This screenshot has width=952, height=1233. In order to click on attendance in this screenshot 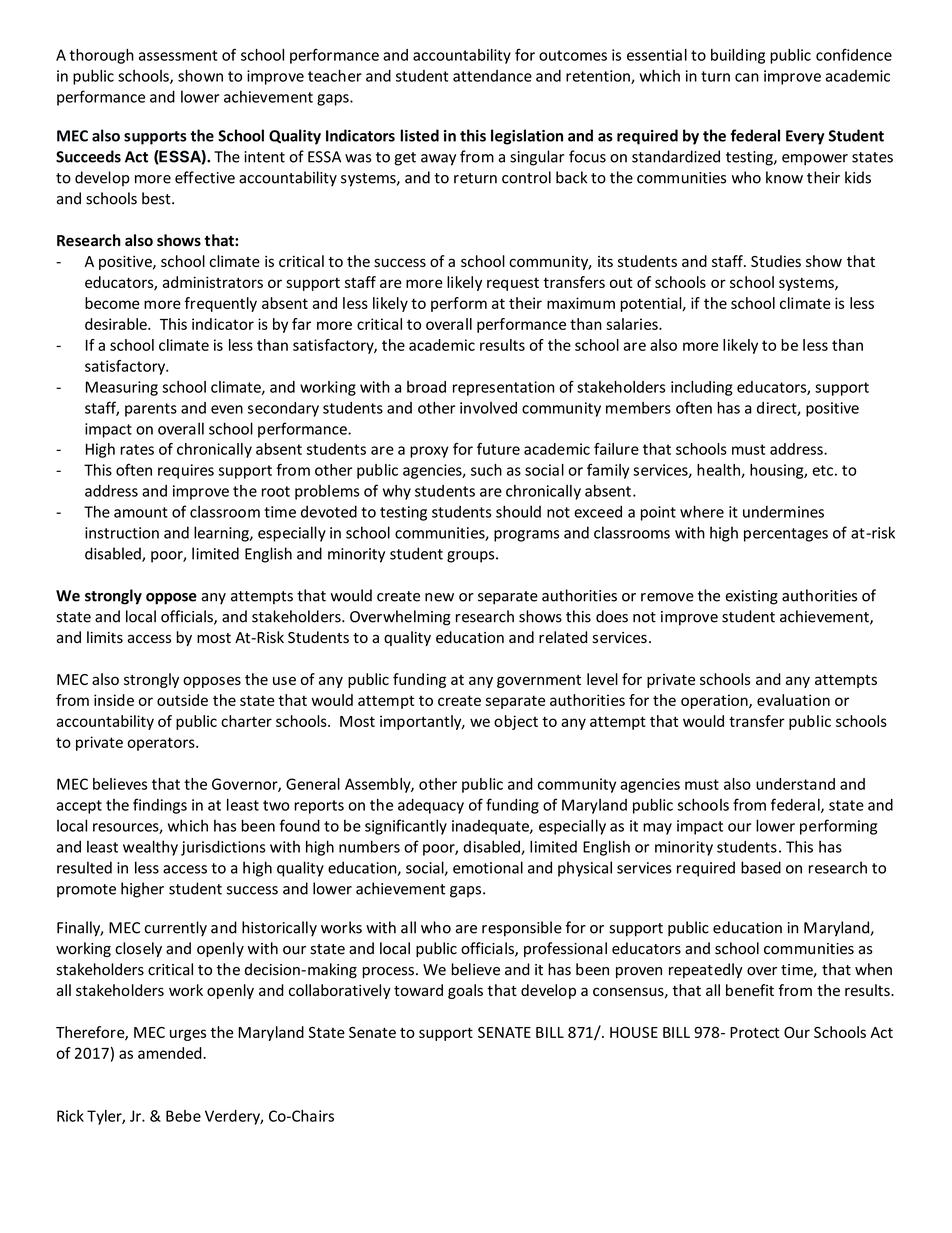, I will do `click(492, 76)`.
